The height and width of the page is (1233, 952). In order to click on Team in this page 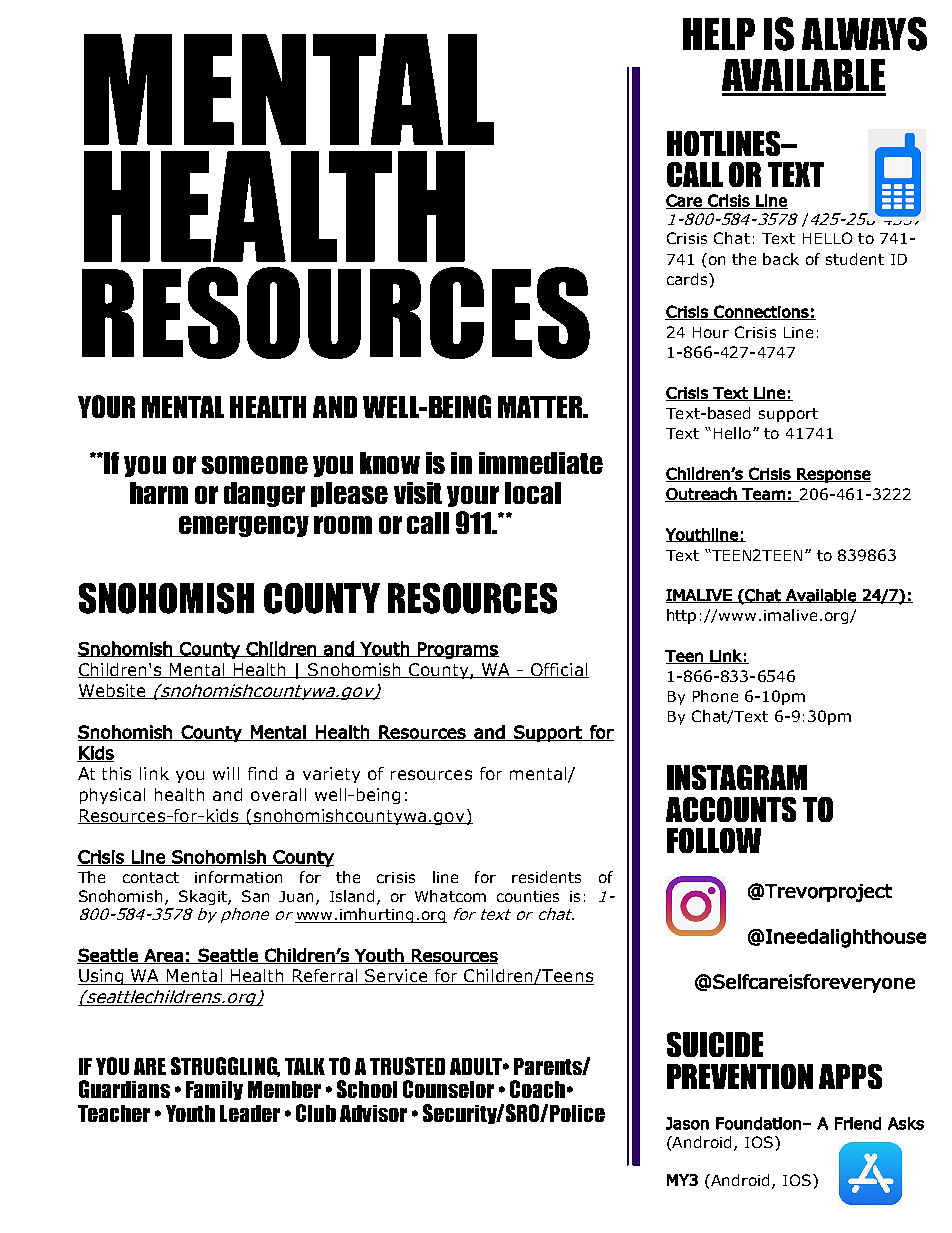, I will do `click(763, 495)`.
